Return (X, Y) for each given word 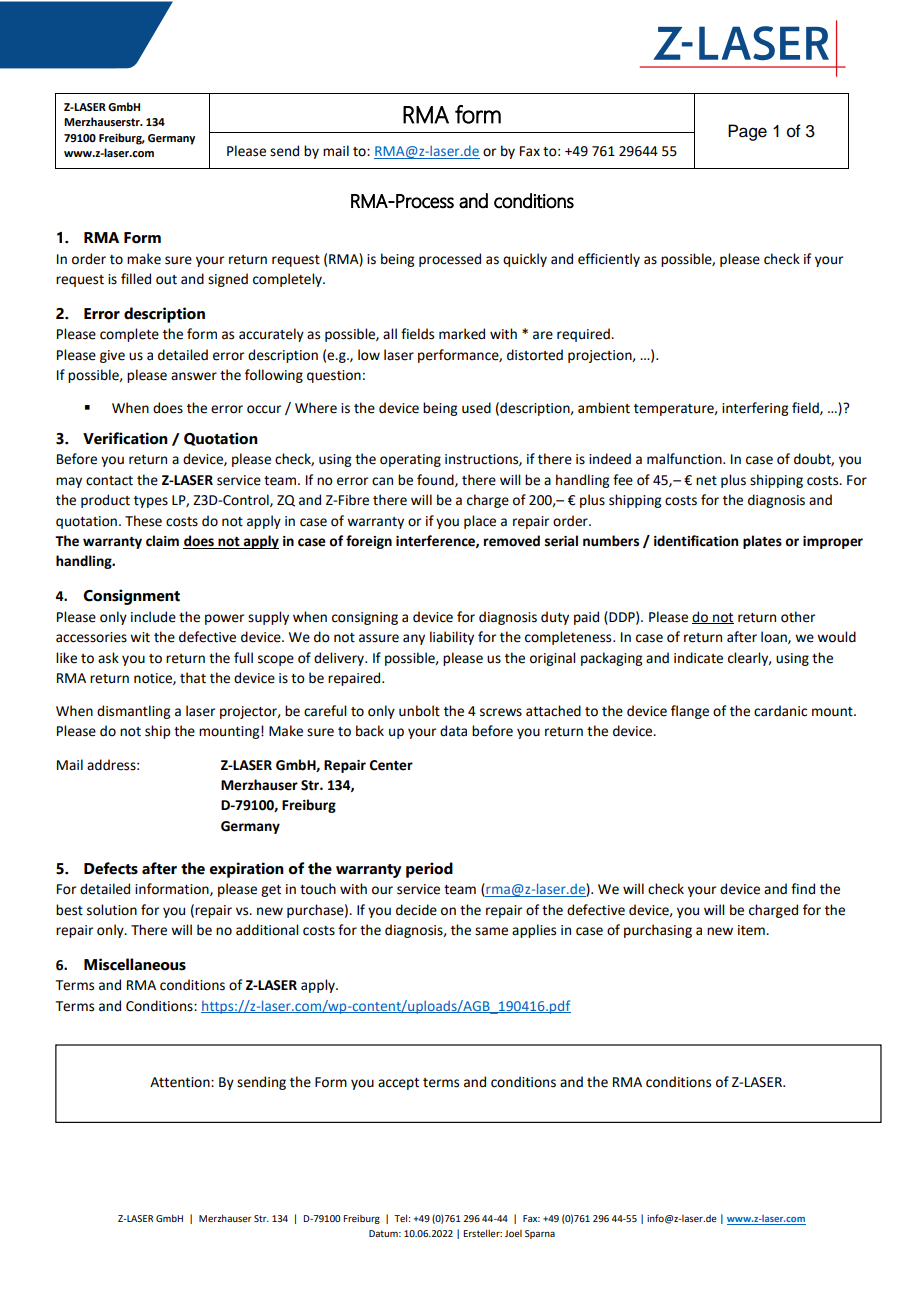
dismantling (133, 712)
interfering (755, 409)
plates (762, 542)
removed (512, 541)
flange (690, 712)
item (752, 930)
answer (194, 376)
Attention (181, 1082)
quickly (525, 260)
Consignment (131, 597)
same (491, 931)
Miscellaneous (135, 964)
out (166, 280)
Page (747, 132)
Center (391, 765)
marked (462, 334)
